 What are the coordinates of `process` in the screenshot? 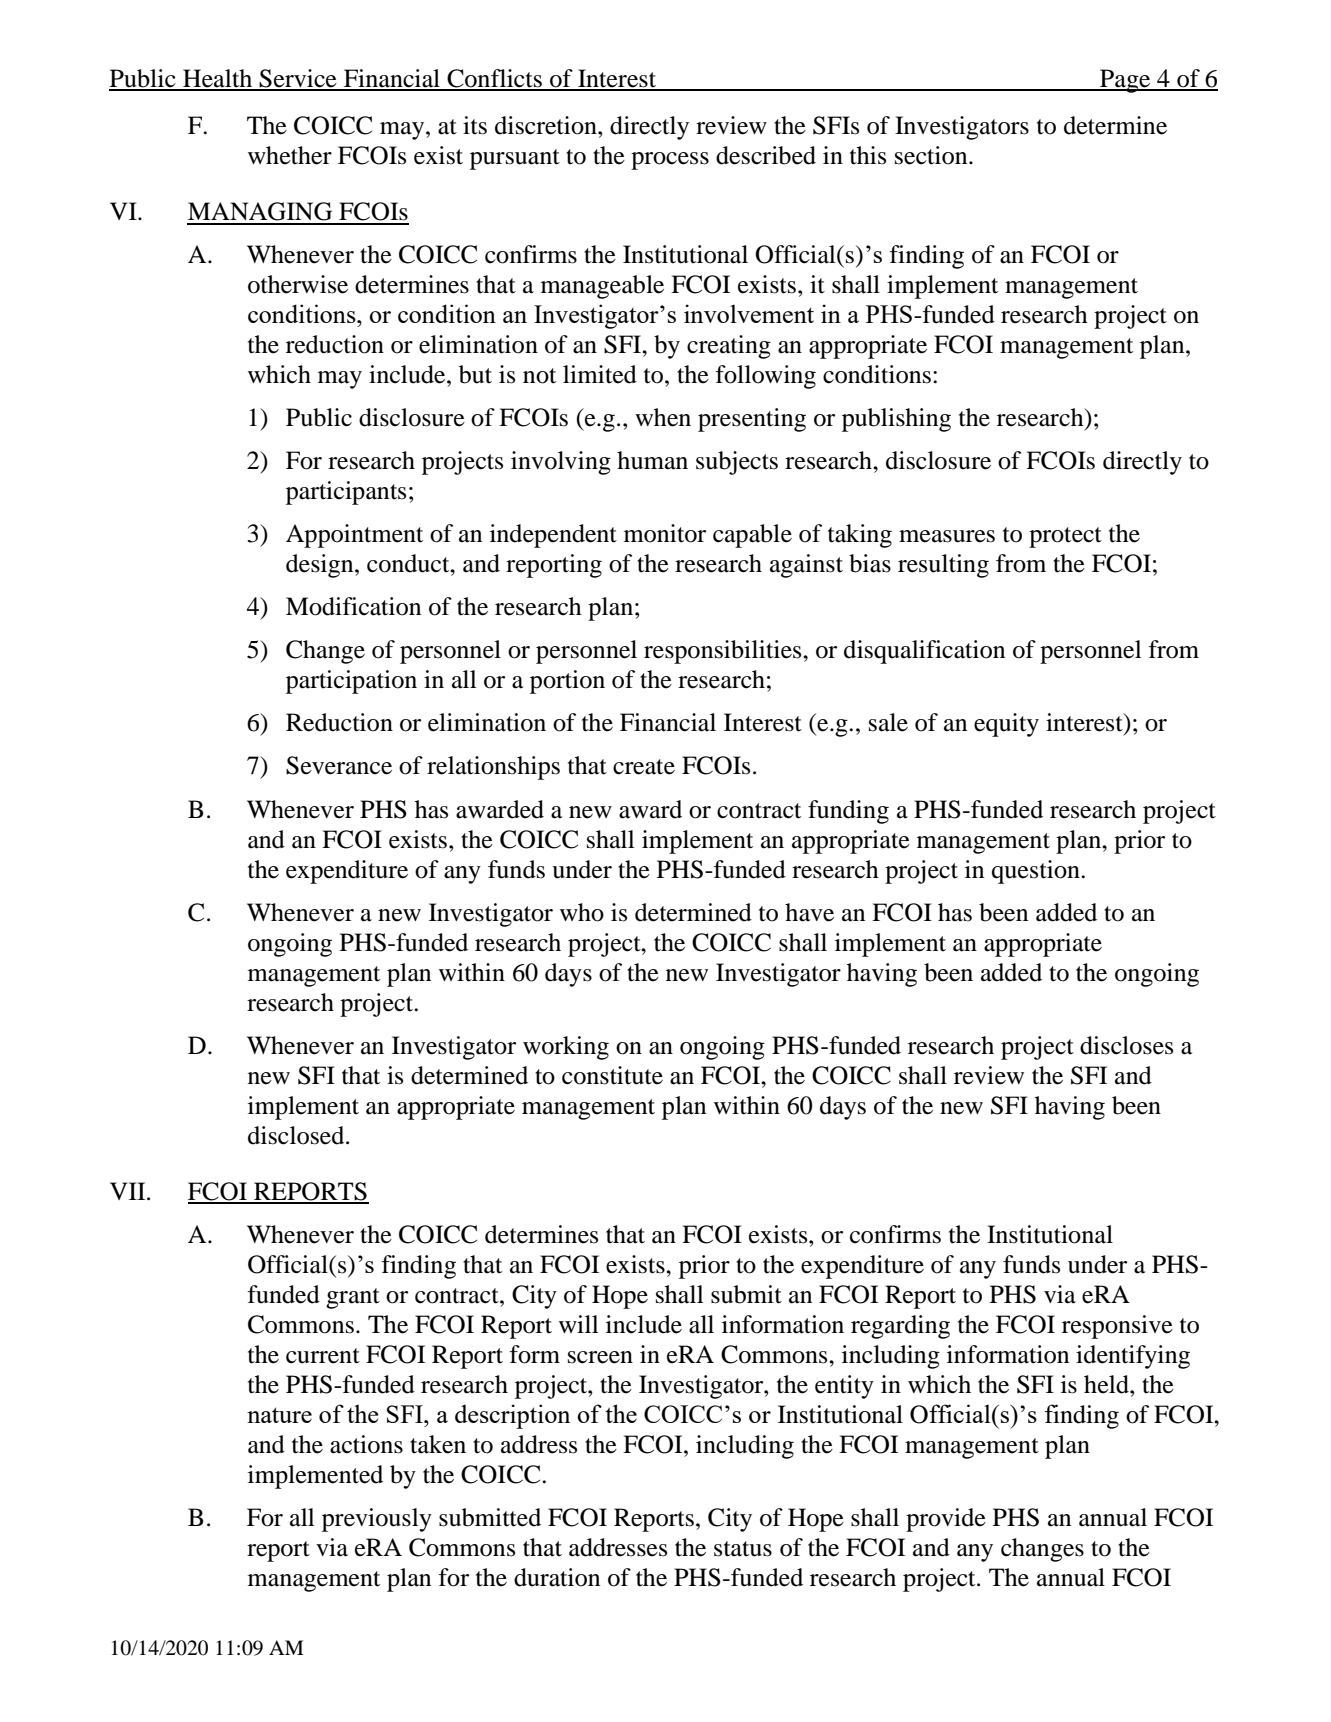 It's located at (670, 161).
